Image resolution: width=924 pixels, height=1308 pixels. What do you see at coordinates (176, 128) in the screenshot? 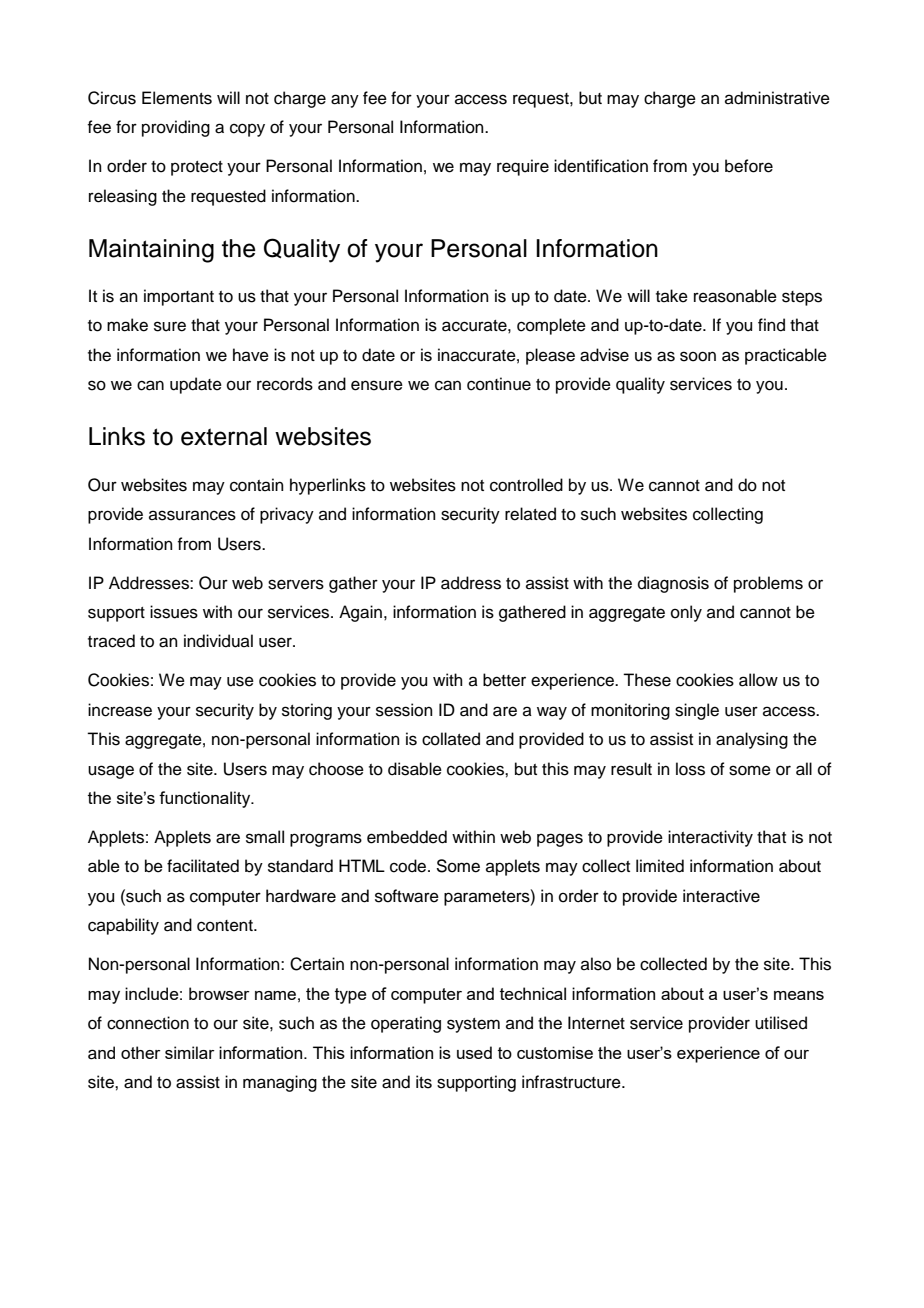
I see `providing` at bounding box center [176, 128].
